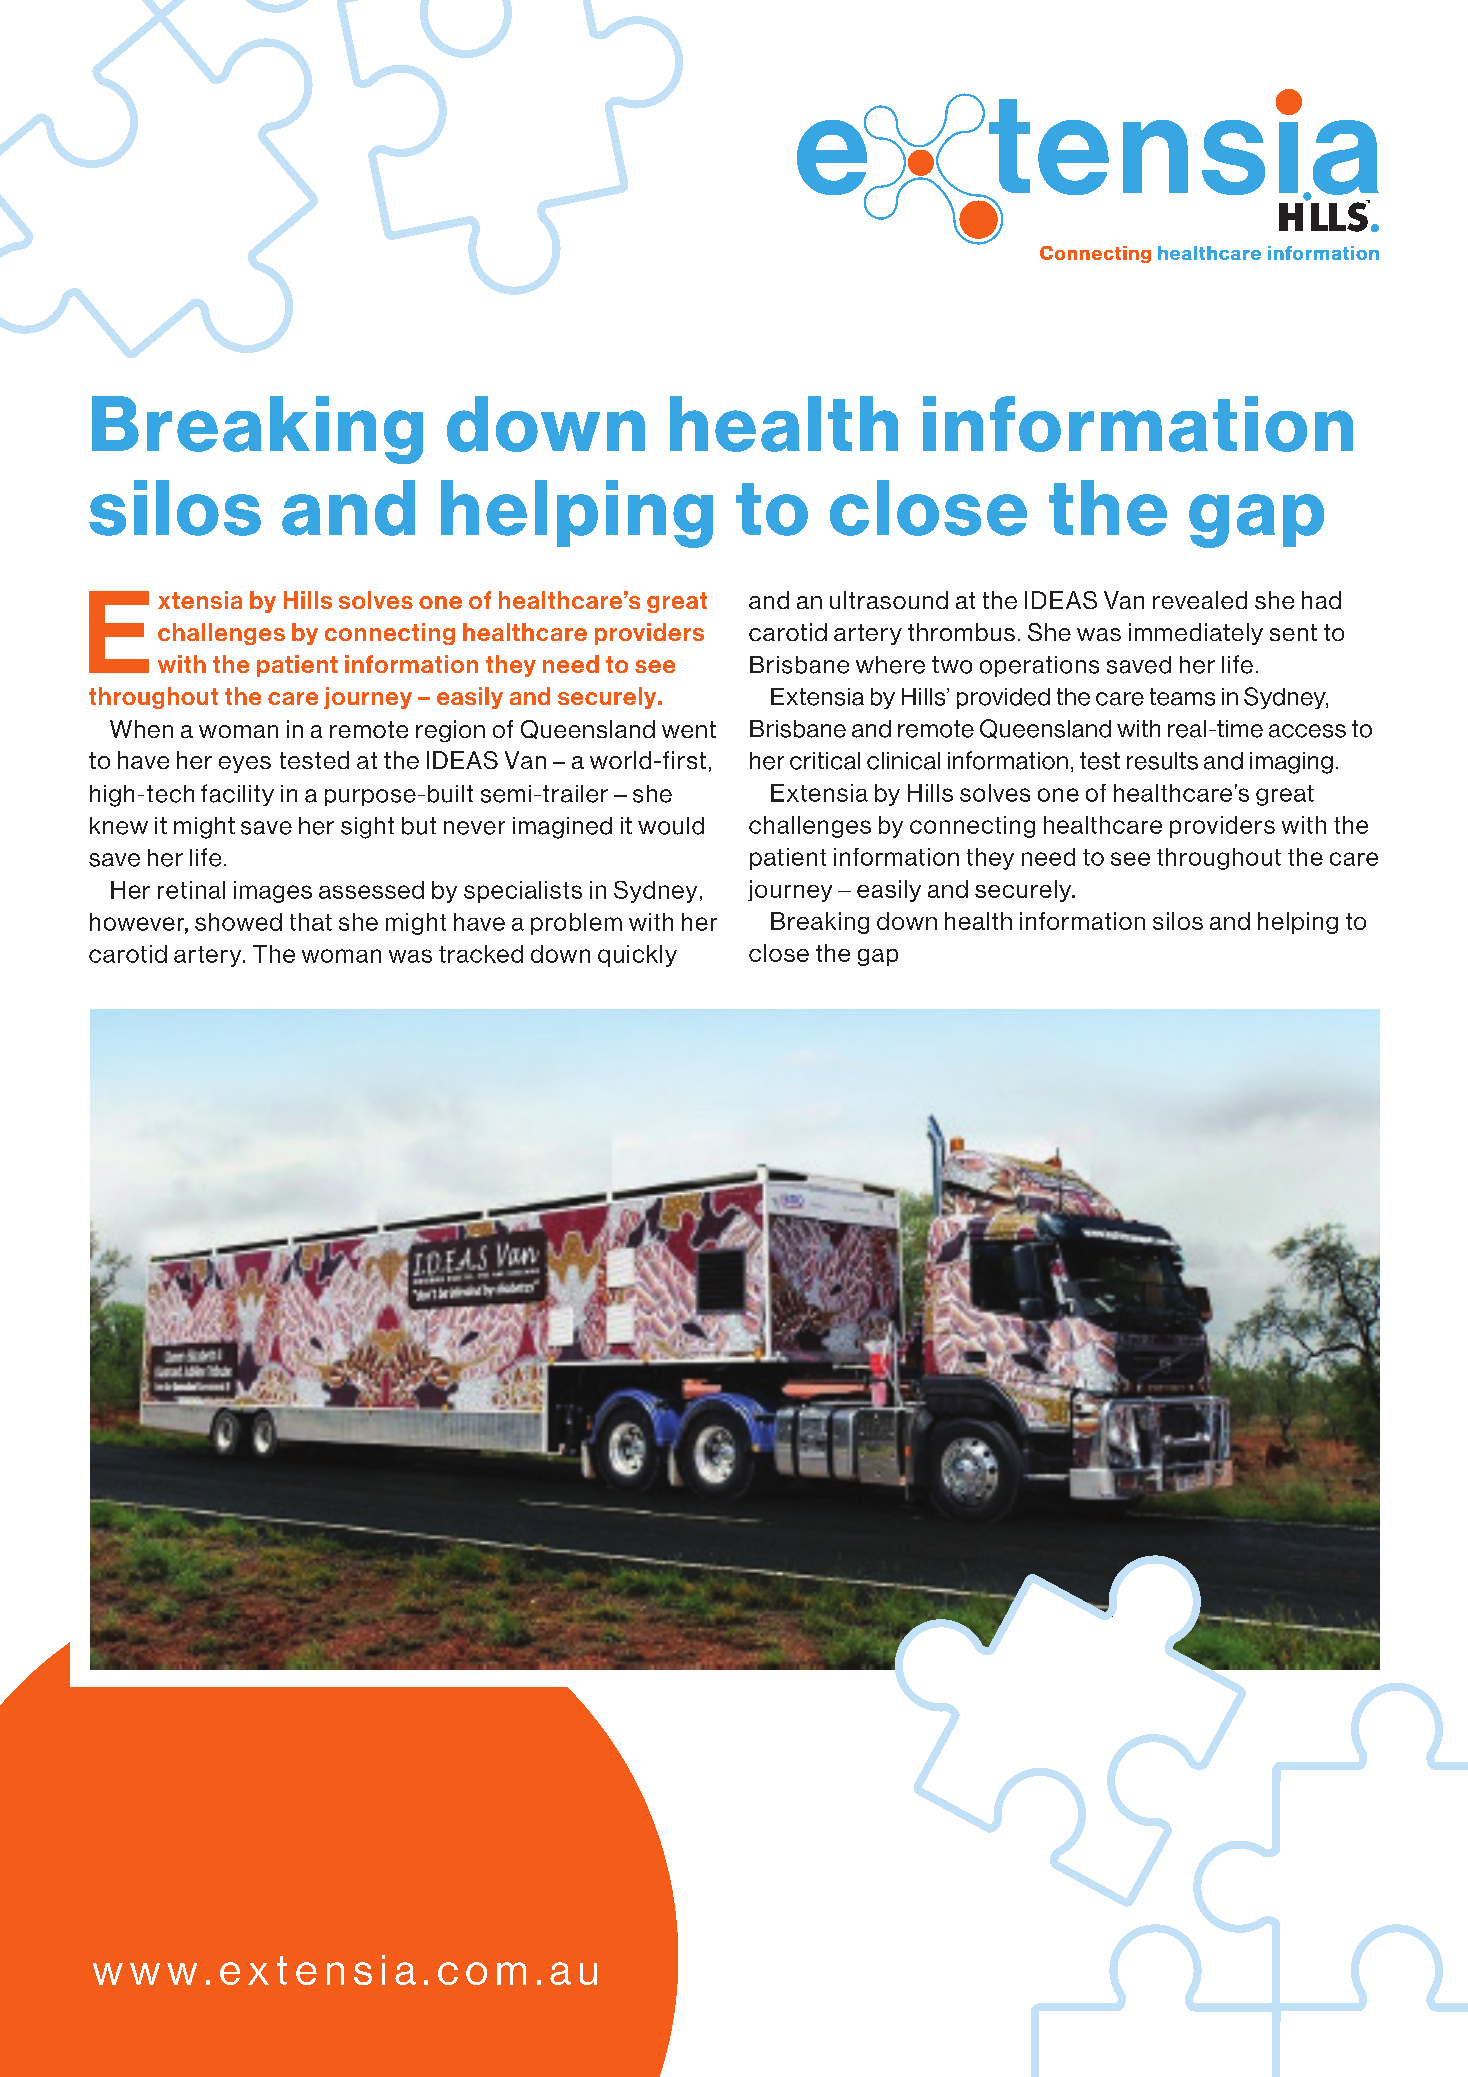  What do you see at coordinates (637, 956) in the document?
I see `quickly` at bounding box center [637, 956].
